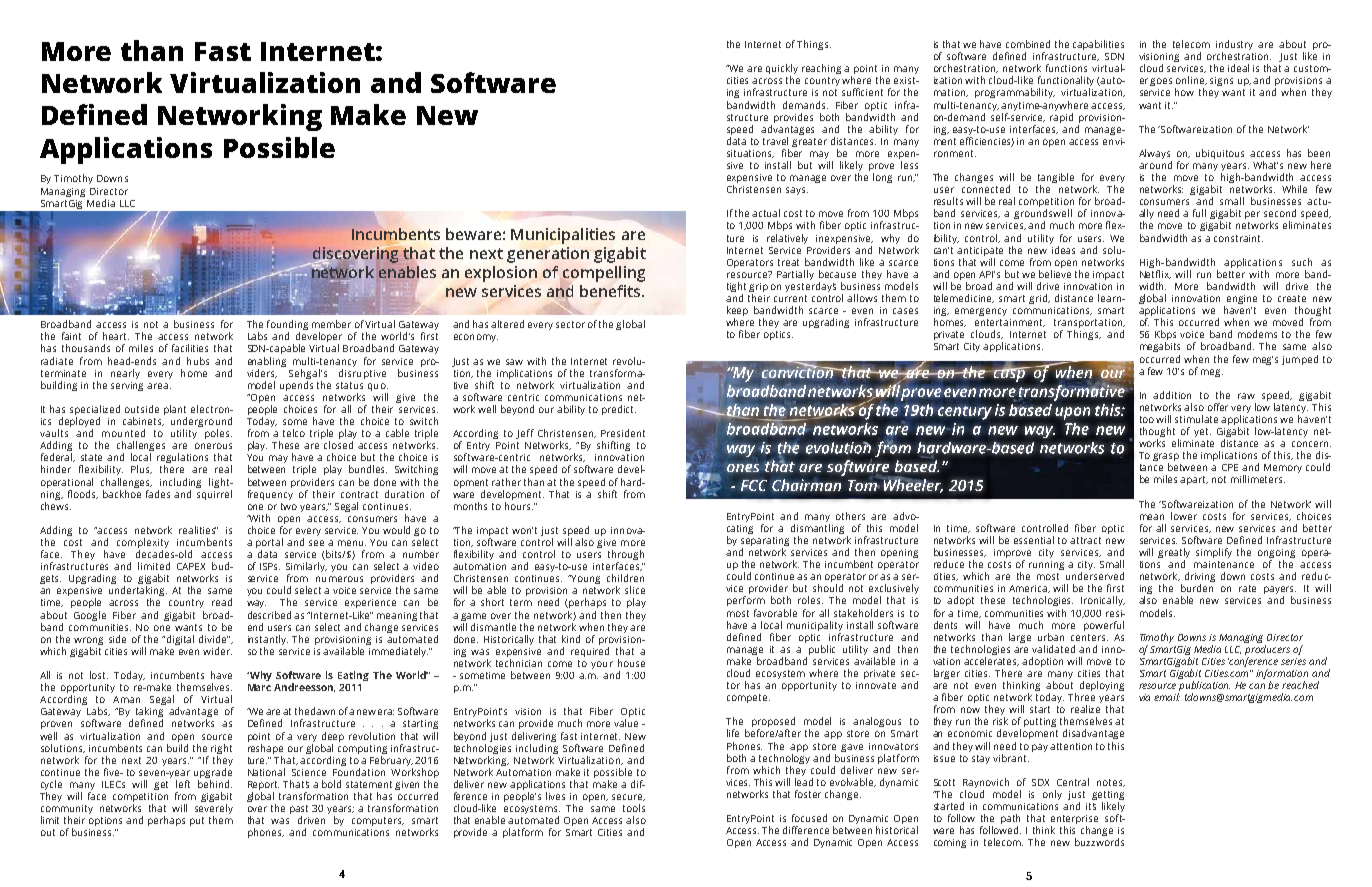 The image size is (1372, 887). Describe the element at coordinates (213, 446) in the screenshot. I see `onerous` at that location.
